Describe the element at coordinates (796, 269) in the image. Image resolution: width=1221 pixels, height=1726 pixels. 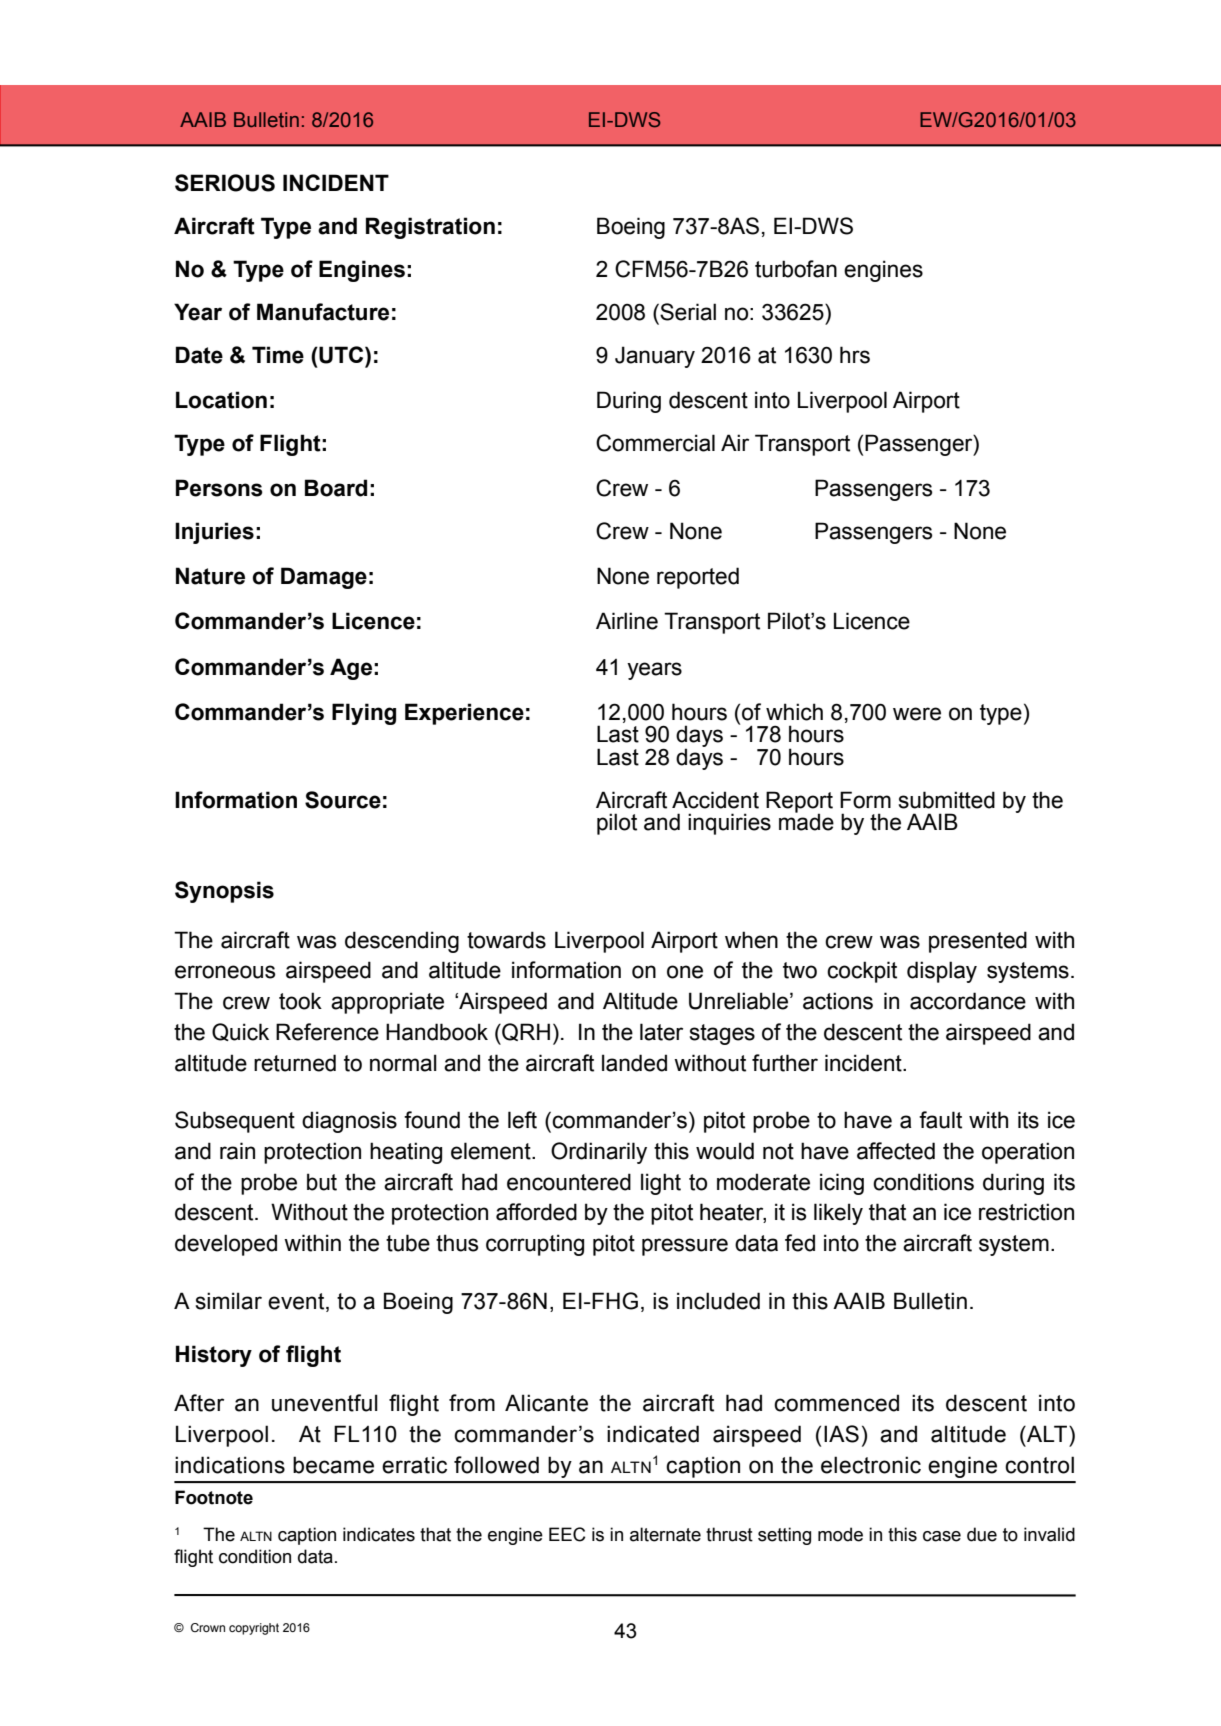
I see `turbofan` at that location.
